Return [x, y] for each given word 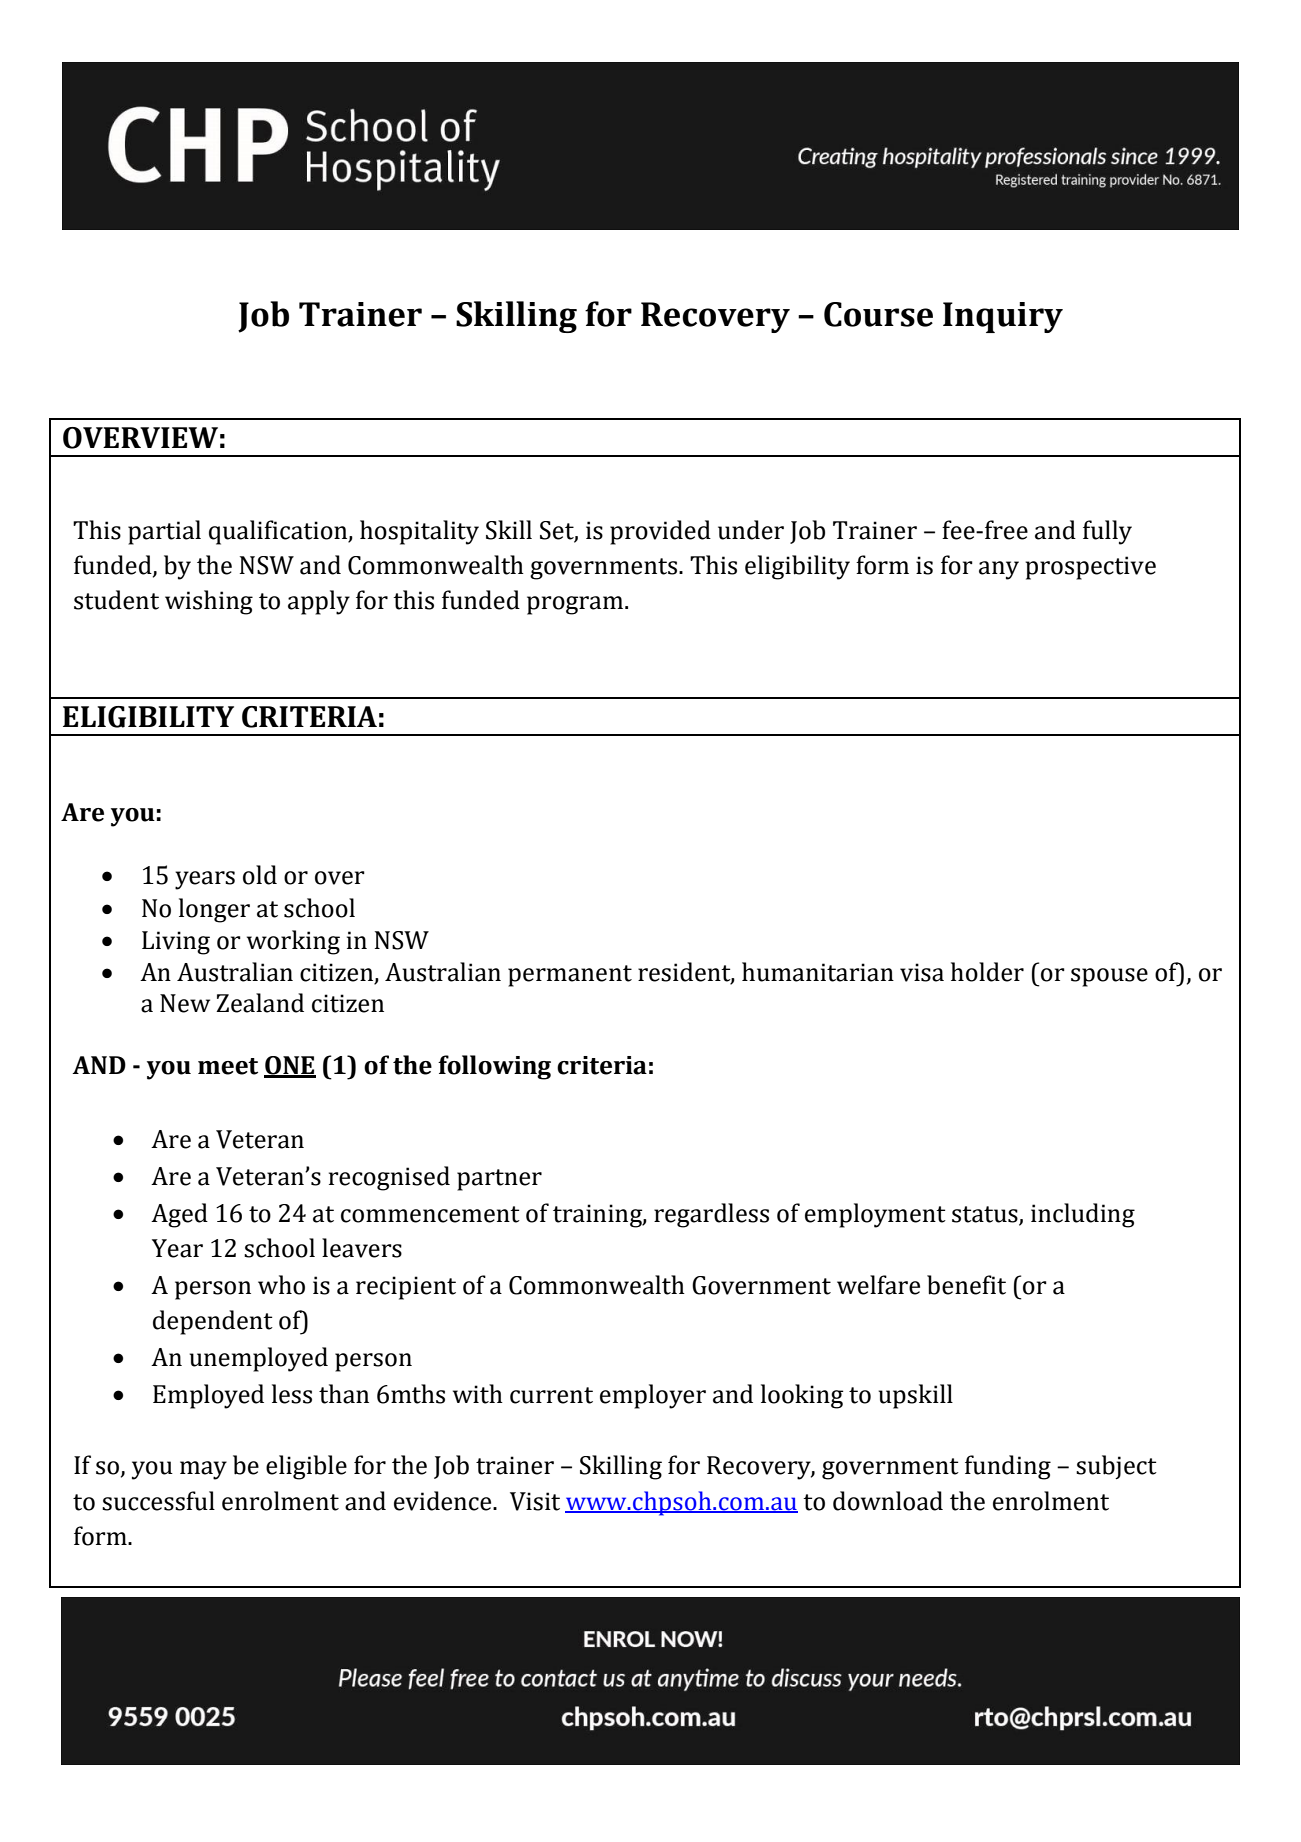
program [576, 605]
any [999, 570]
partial [164, 532]
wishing [209, 602]
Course [878, 314]
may [203, 1470]
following [494, 1067]
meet [228, 1066]
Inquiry [1003, 317]
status [985, 1214]
